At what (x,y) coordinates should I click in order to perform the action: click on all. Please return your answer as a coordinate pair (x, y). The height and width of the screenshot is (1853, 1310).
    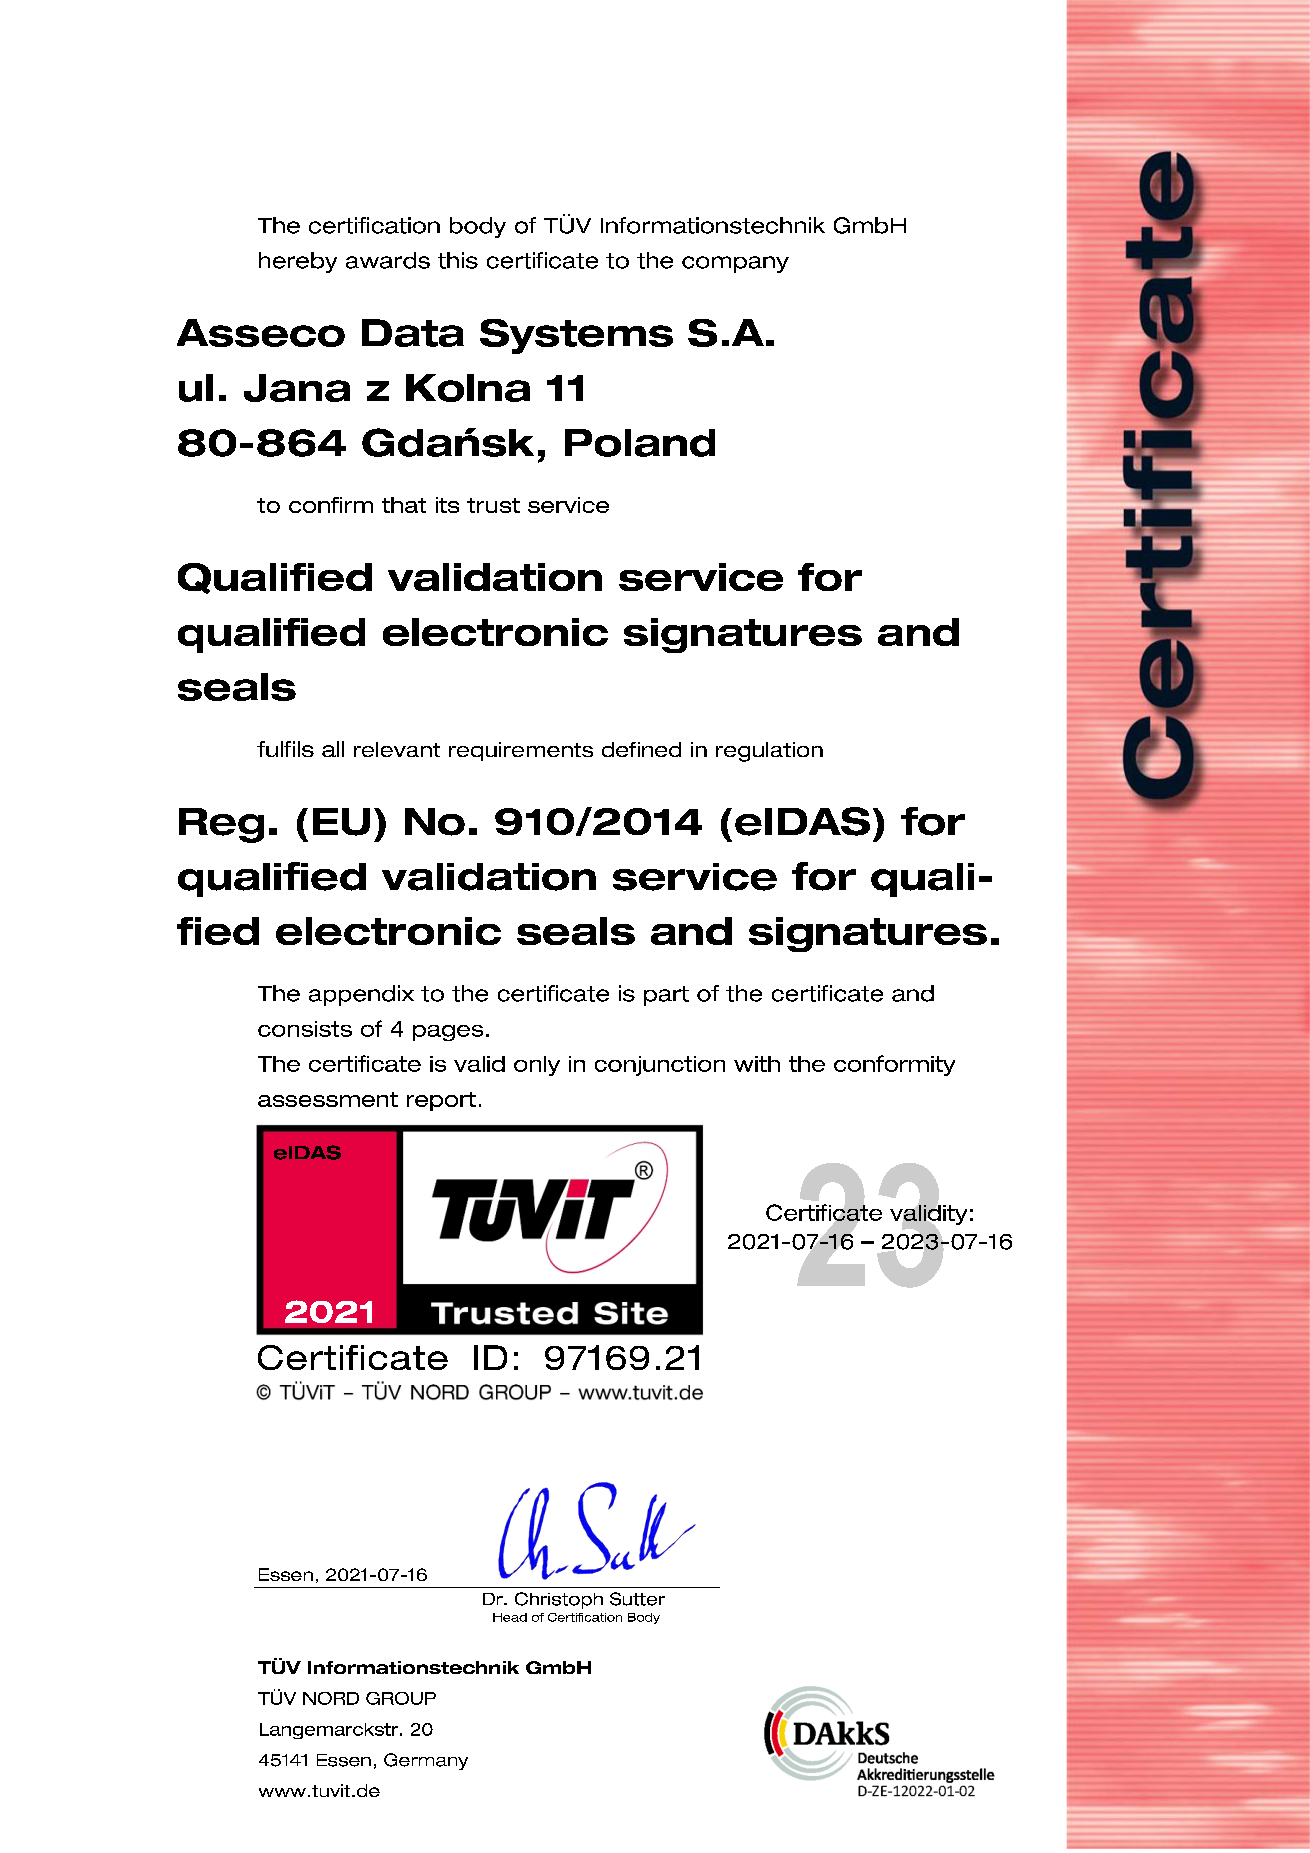
    Looking at the image, I should click on (333, 749).
